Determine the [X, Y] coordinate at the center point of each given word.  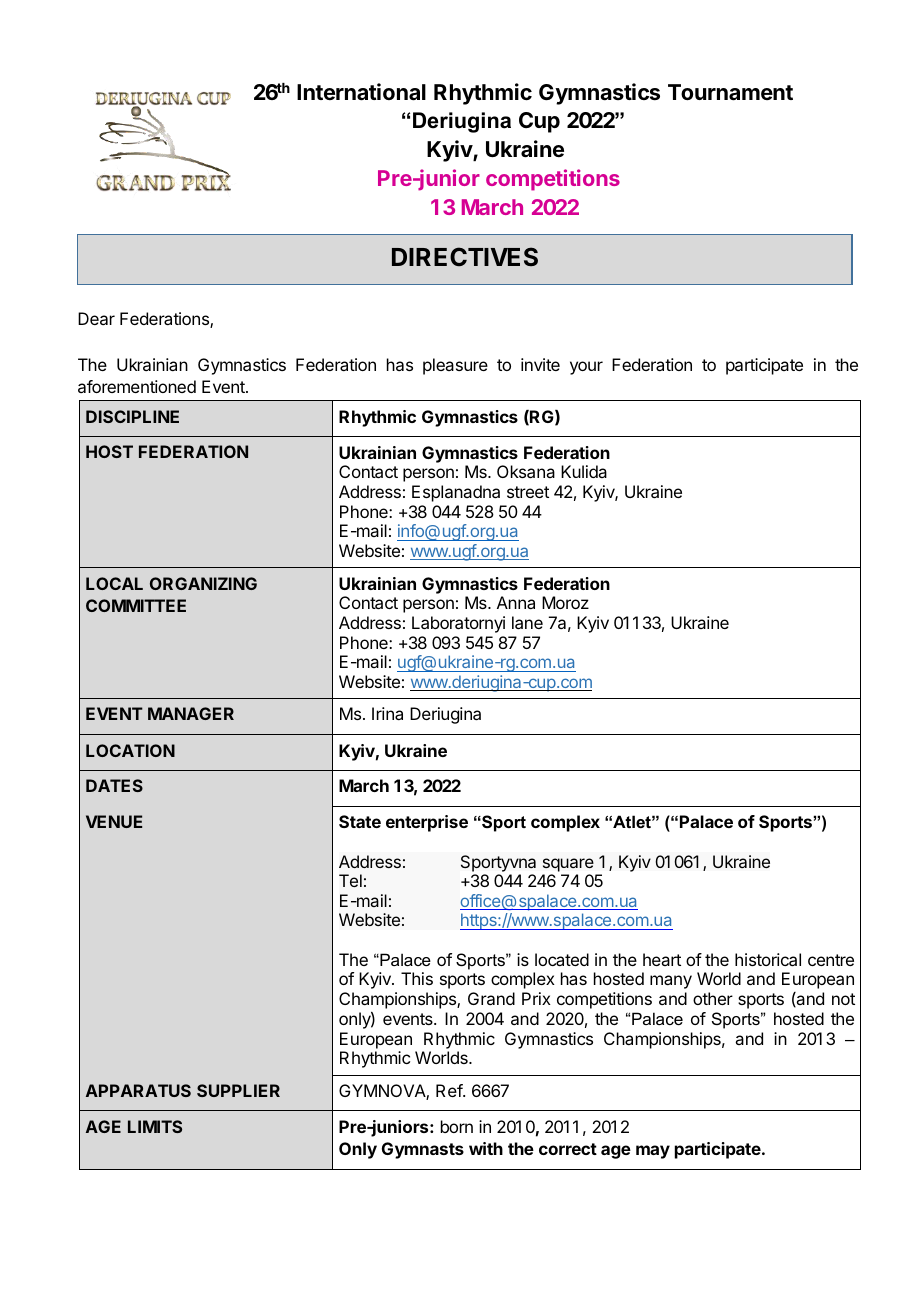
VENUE [114, 821]
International [361, 92]
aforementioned [137, 386]
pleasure [455, 366]
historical [768, 959]
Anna [516, 602]
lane [527, 622]
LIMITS [155, 1126]
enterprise [427, 823]
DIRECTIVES [465, 256]
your [586, 368]
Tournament [730, 92]
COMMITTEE [136, 605]
